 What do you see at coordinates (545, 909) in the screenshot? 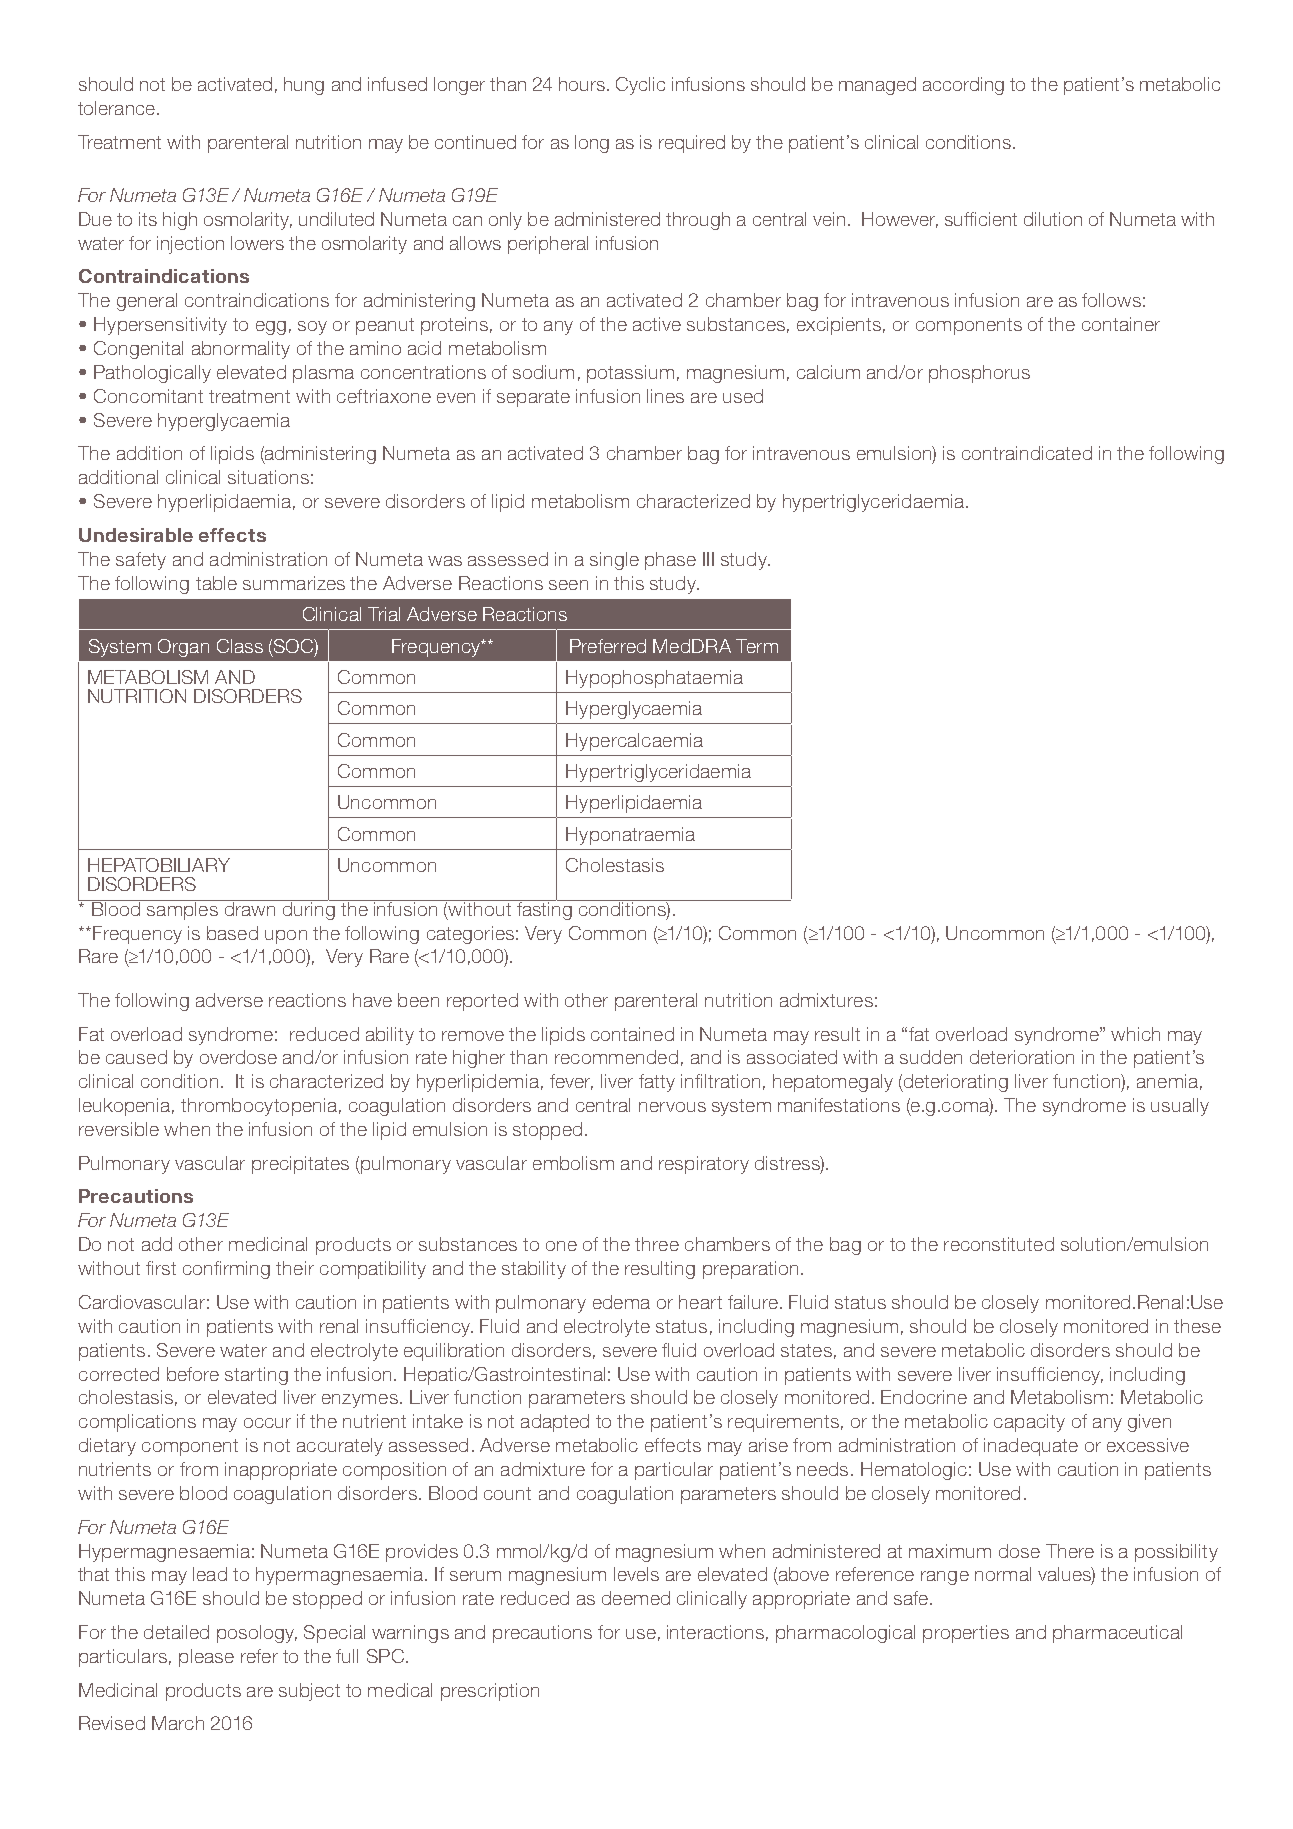
I see `fasting` at bounding box center [545, 909].
